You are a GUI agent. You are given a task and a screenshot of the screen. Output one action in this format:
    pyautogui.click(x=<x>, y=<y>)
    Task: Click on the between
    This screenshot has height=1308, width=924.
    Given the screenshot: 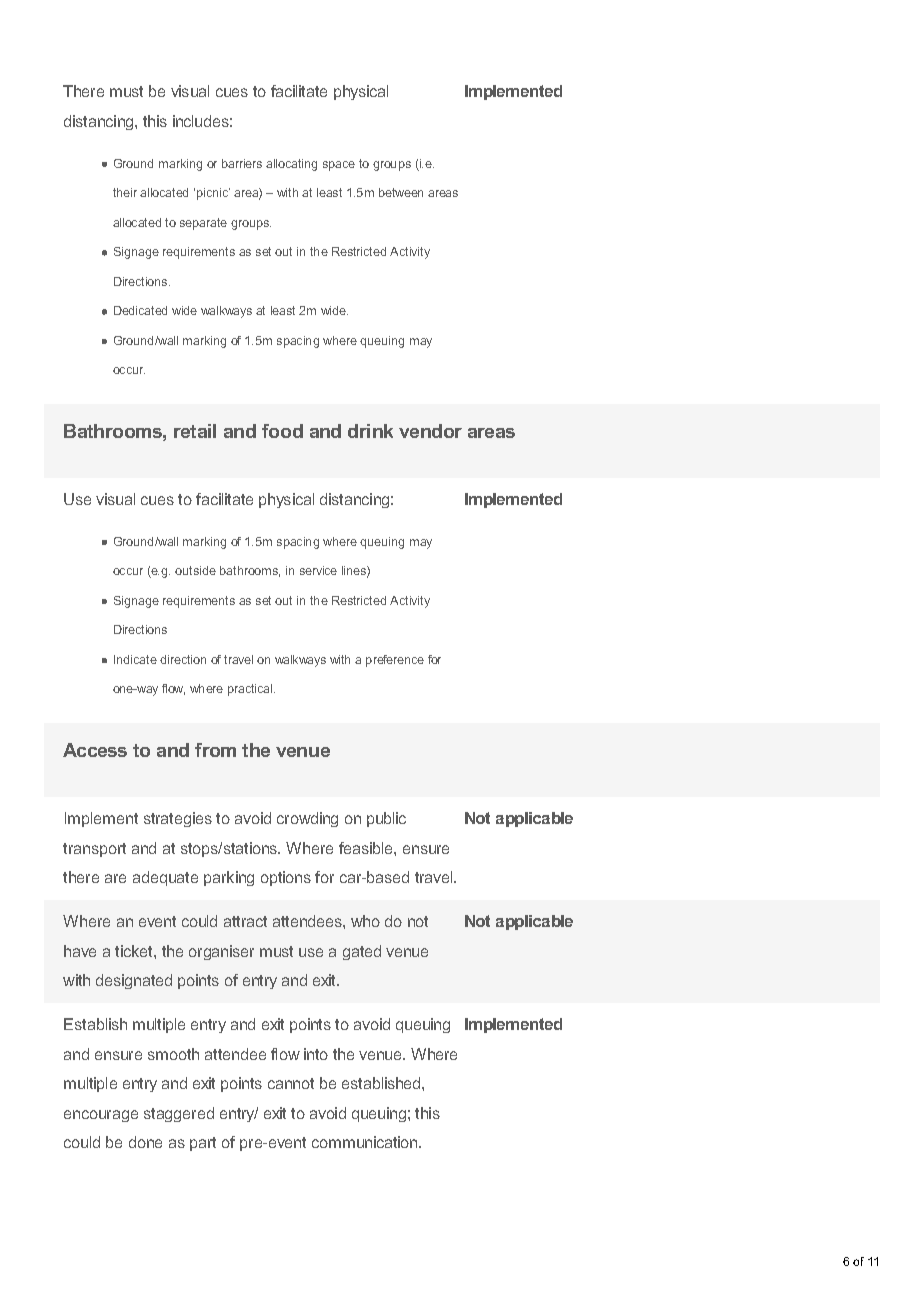 What is the action you would take?
    pyautogui.click(x=401, y=192)
